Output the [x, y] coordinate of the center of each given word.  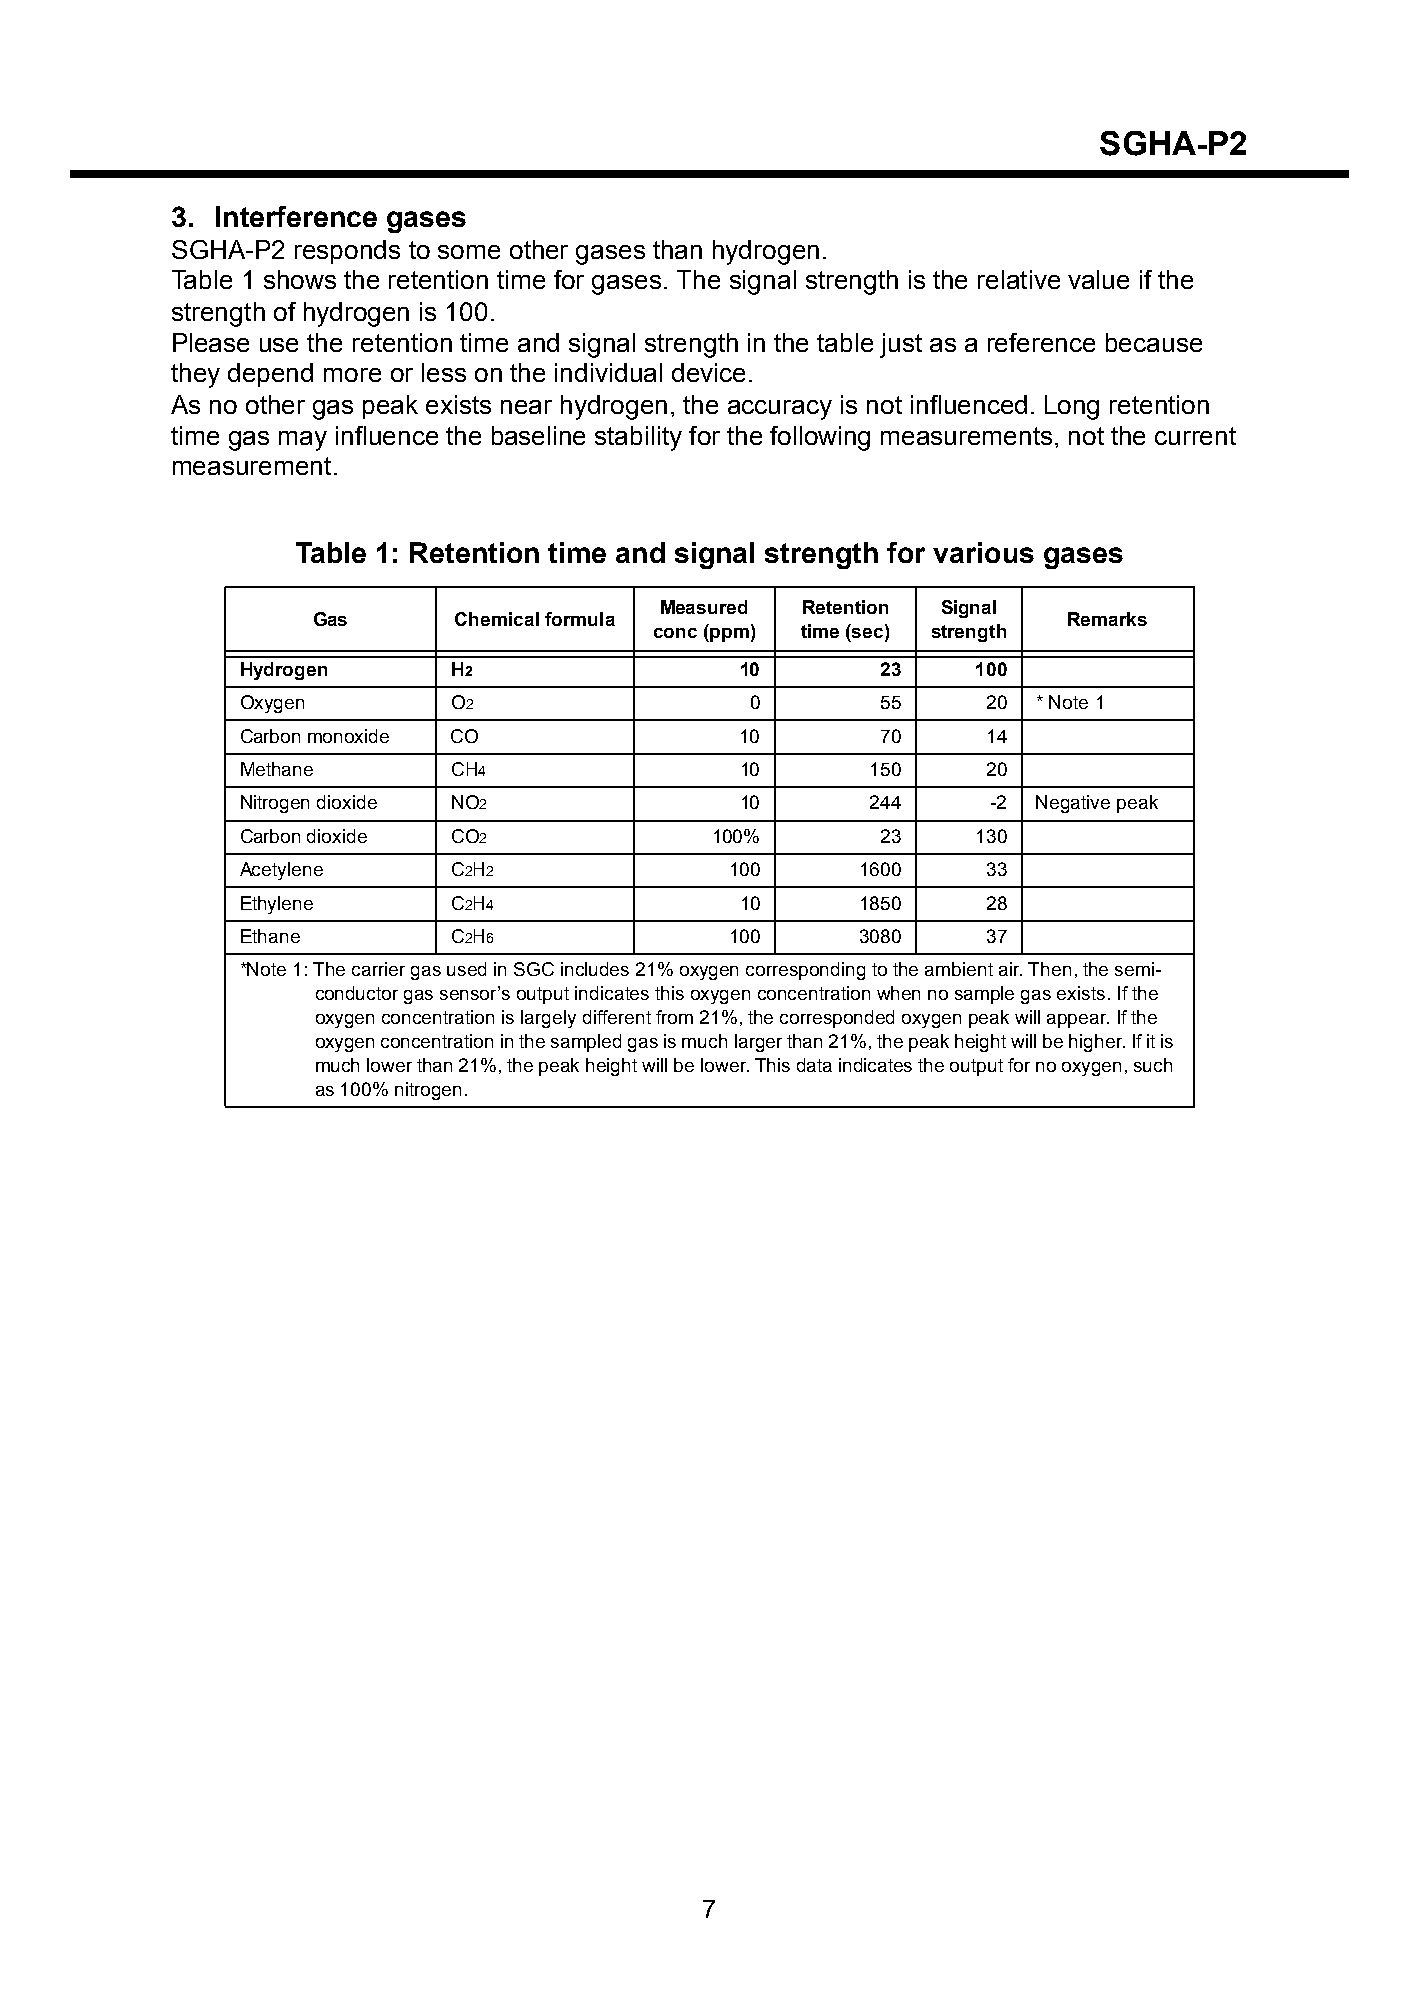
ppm [728, 635]
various [983, 552]
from [674, 1017]
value [1098, 279]
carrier [378, 969]
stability [638, 438]
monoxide [348, 736]
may [303, 441]
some [469, 252]
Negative [1073, 804]
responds [347, 252]
